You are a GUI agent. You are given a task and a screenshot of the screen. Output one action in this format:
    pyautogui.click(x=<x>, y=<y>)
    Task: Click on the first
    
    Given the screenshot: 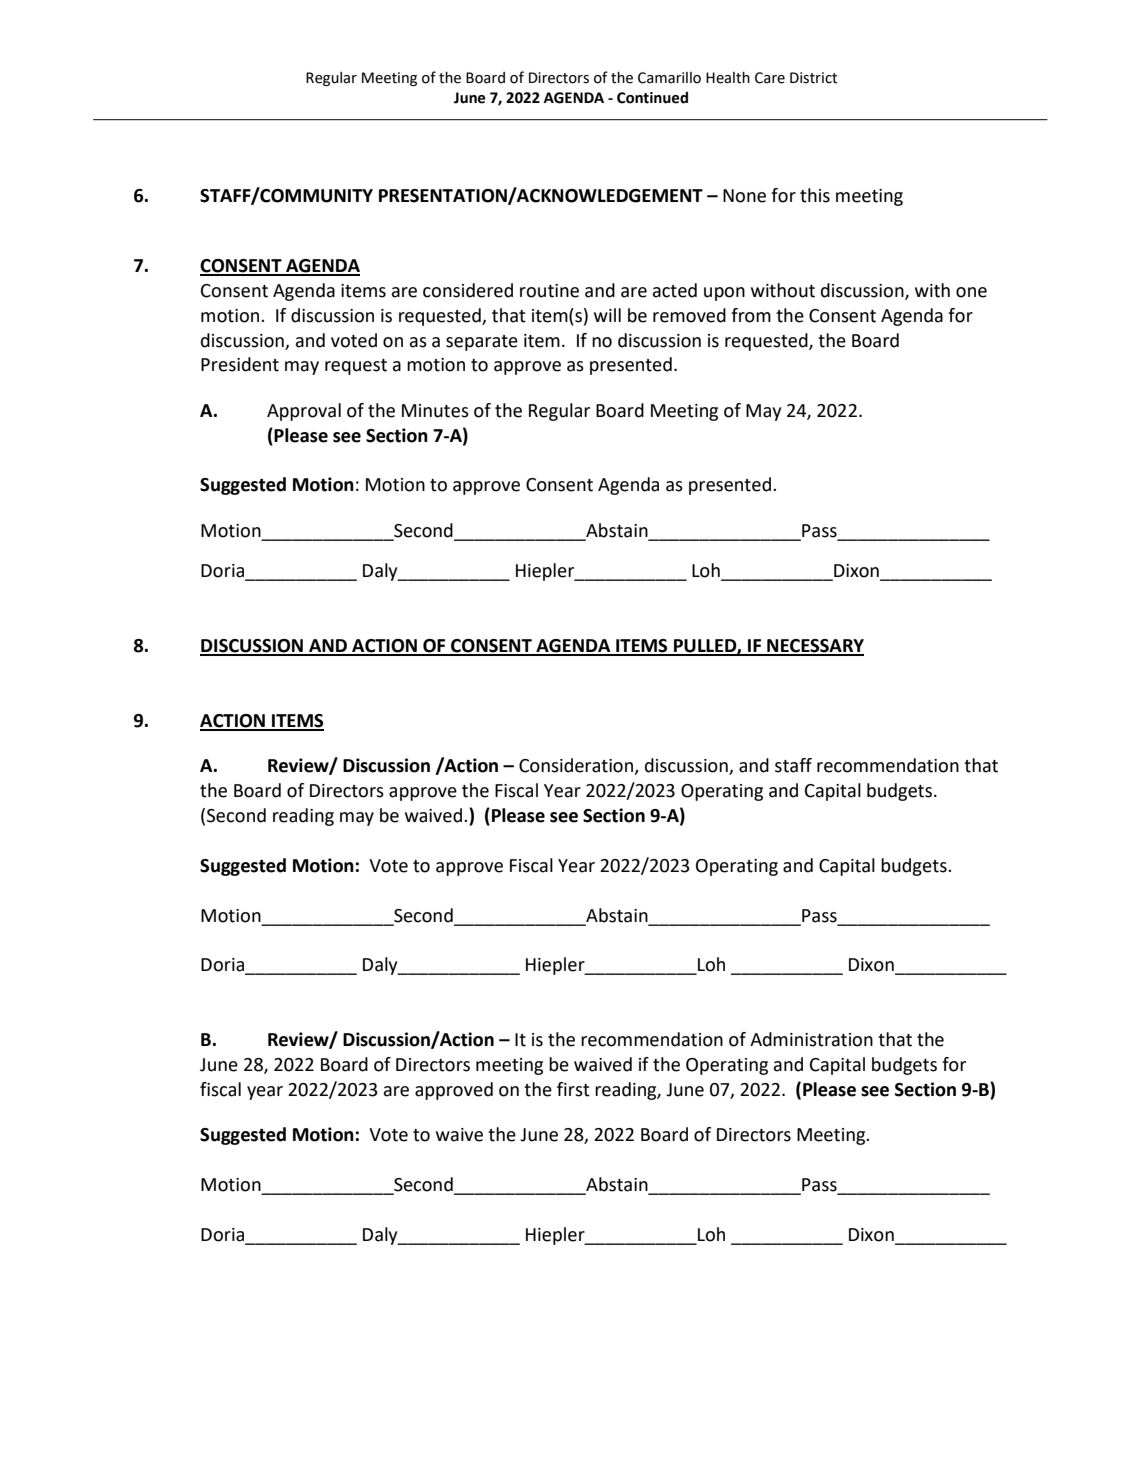 What is the action you would take?
    pyautogui.click(x=573, y=1089)
